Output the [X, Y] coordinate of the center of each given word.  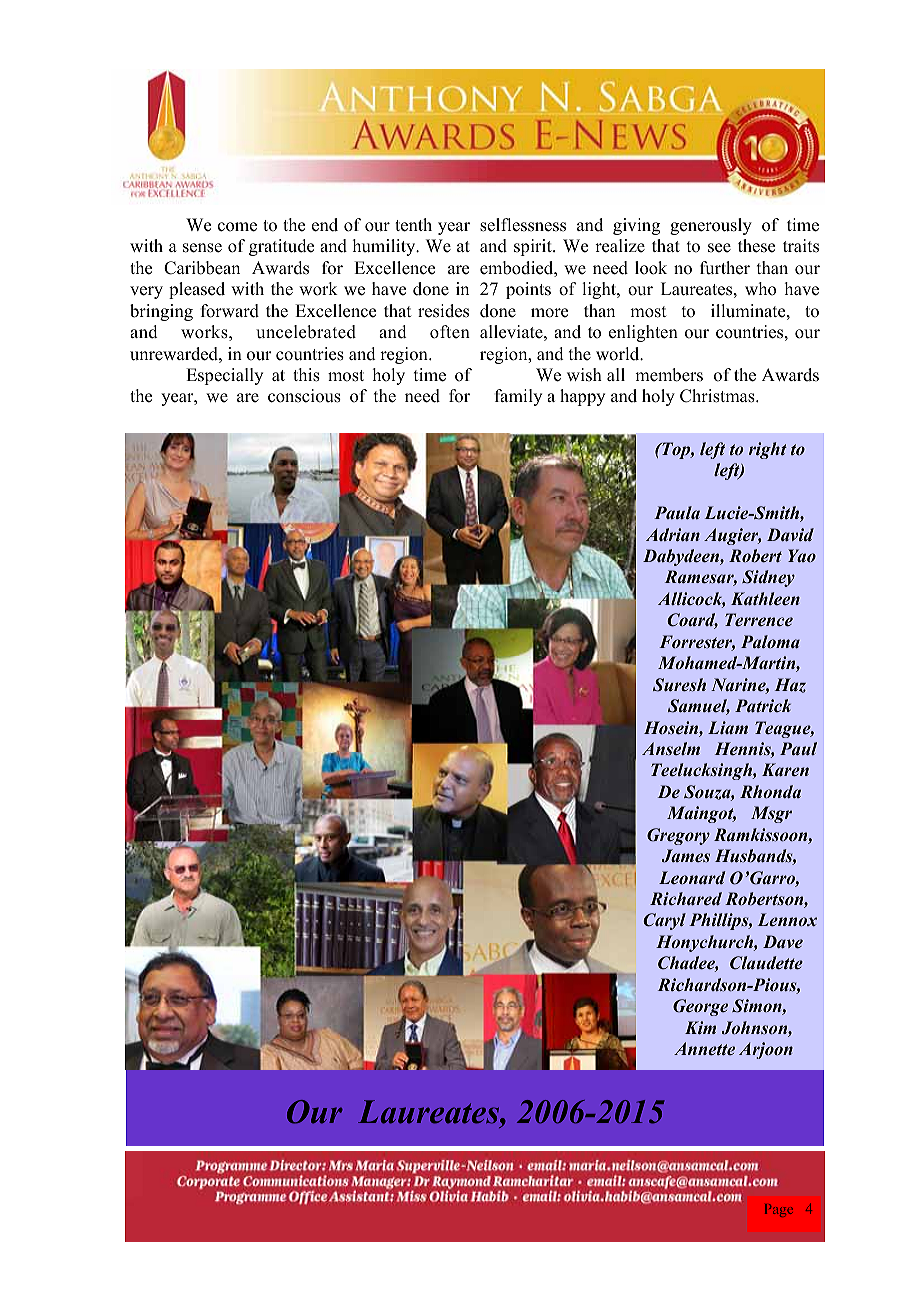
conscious [304, 396]
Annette [704, 1049]
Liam [728, 727]
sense [202, 248]
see [719, 248]
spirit [534, 247]
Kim [700, 1028]
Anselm [671, 749]
